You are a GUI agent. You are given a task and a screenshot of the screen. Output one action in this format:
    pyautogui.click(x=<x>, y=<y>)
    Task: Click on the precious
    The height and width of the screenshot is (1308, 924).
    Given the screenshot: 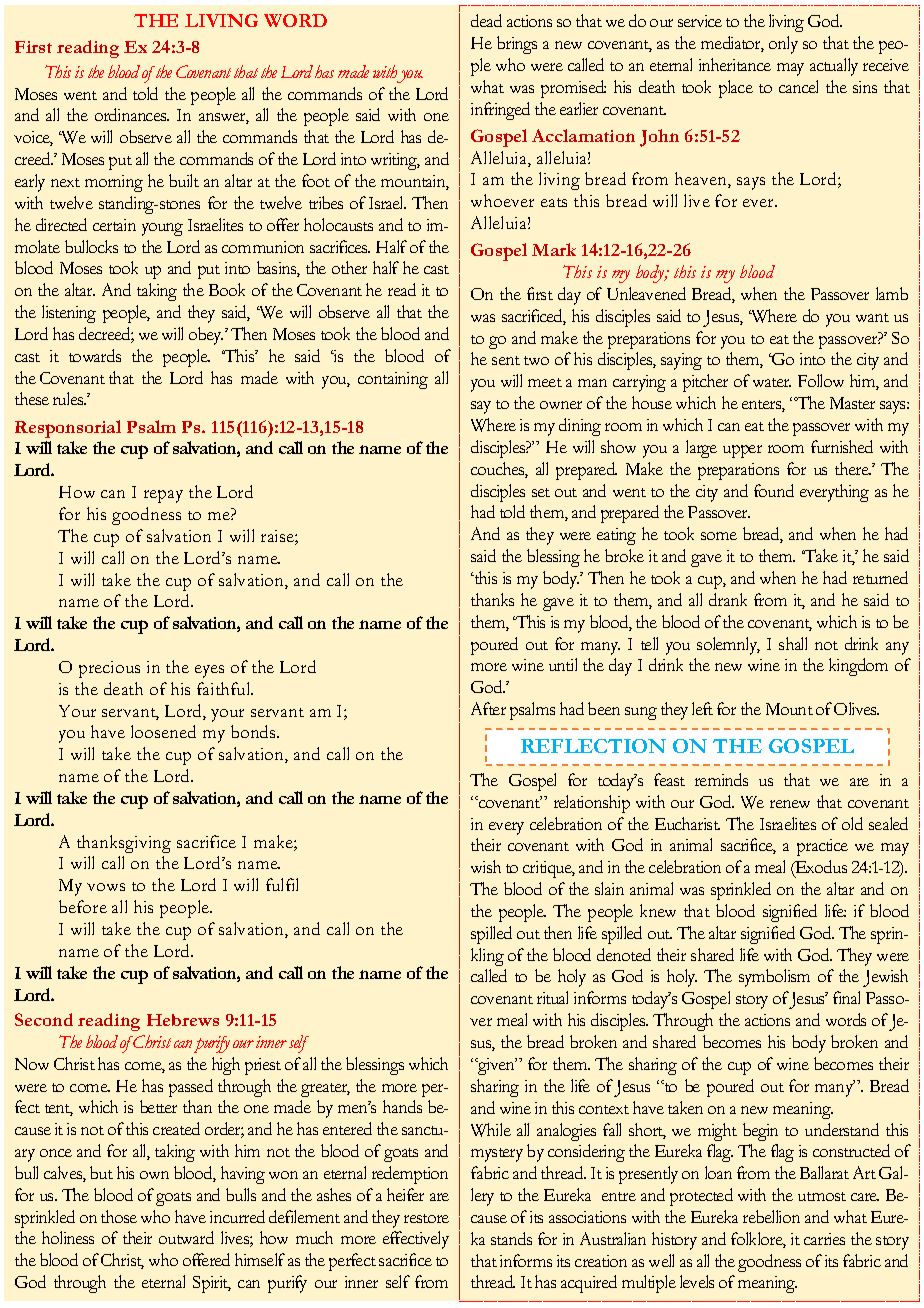 What is the action you would take?
    pyautogui.click(x=109, y=669)
